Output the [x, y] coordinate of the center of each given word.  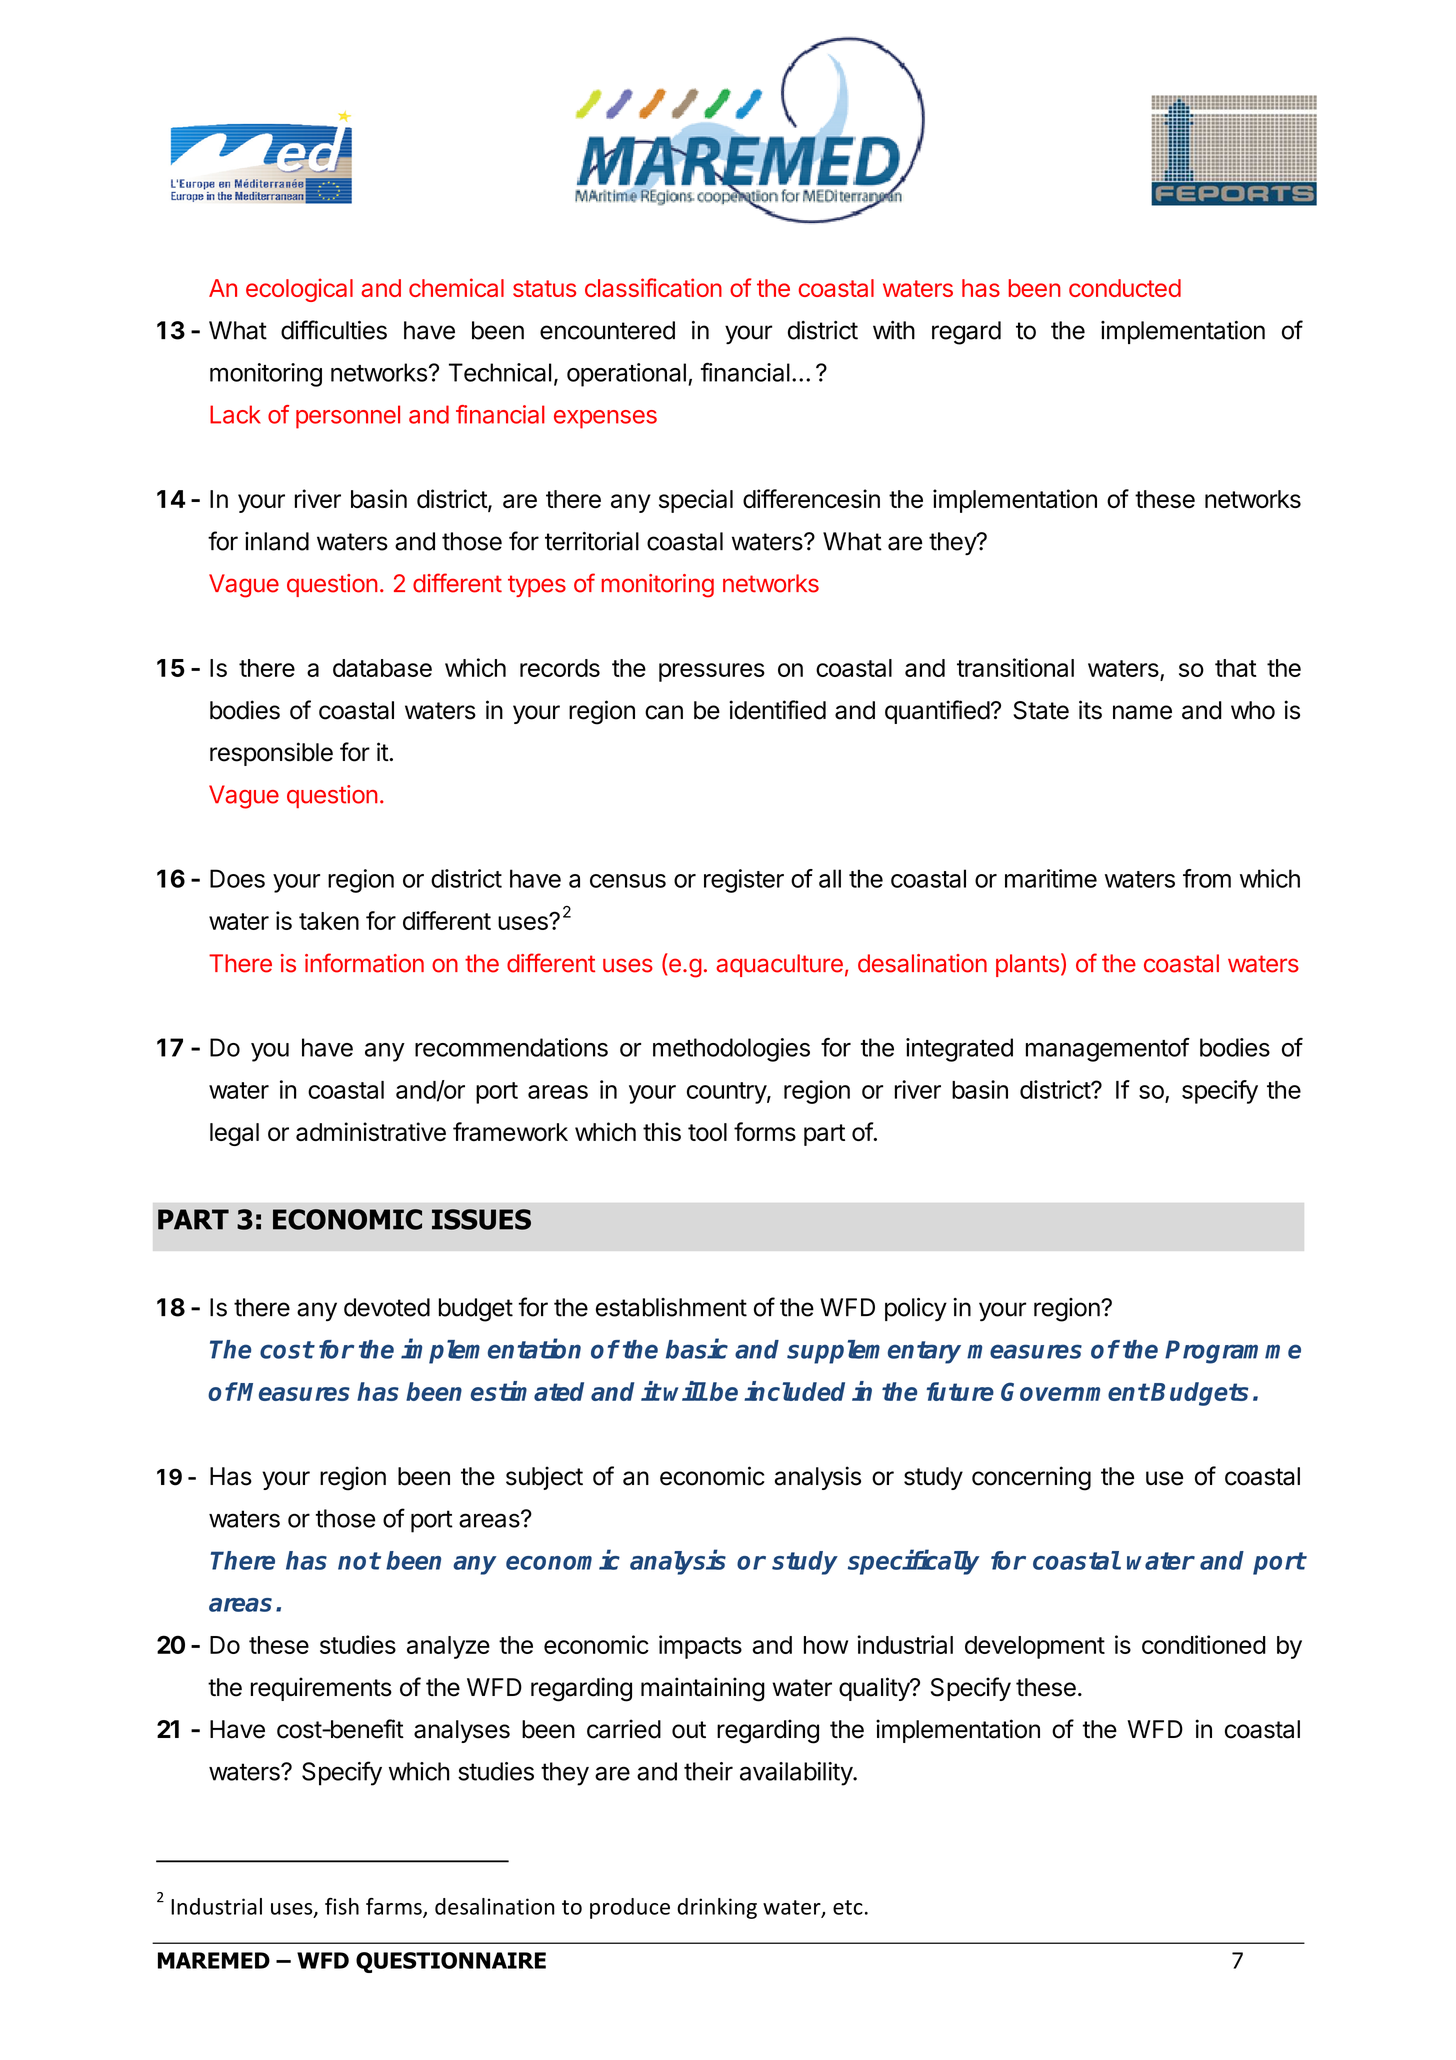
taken [329, 921]
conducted [1125, 288]
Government [1075, 1391]
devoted [387, 1307]
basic [697, 1348]
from [1207, 878]
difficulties [334, 330]
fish [342, 1906]
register [744, 881]
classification [653, 287]
